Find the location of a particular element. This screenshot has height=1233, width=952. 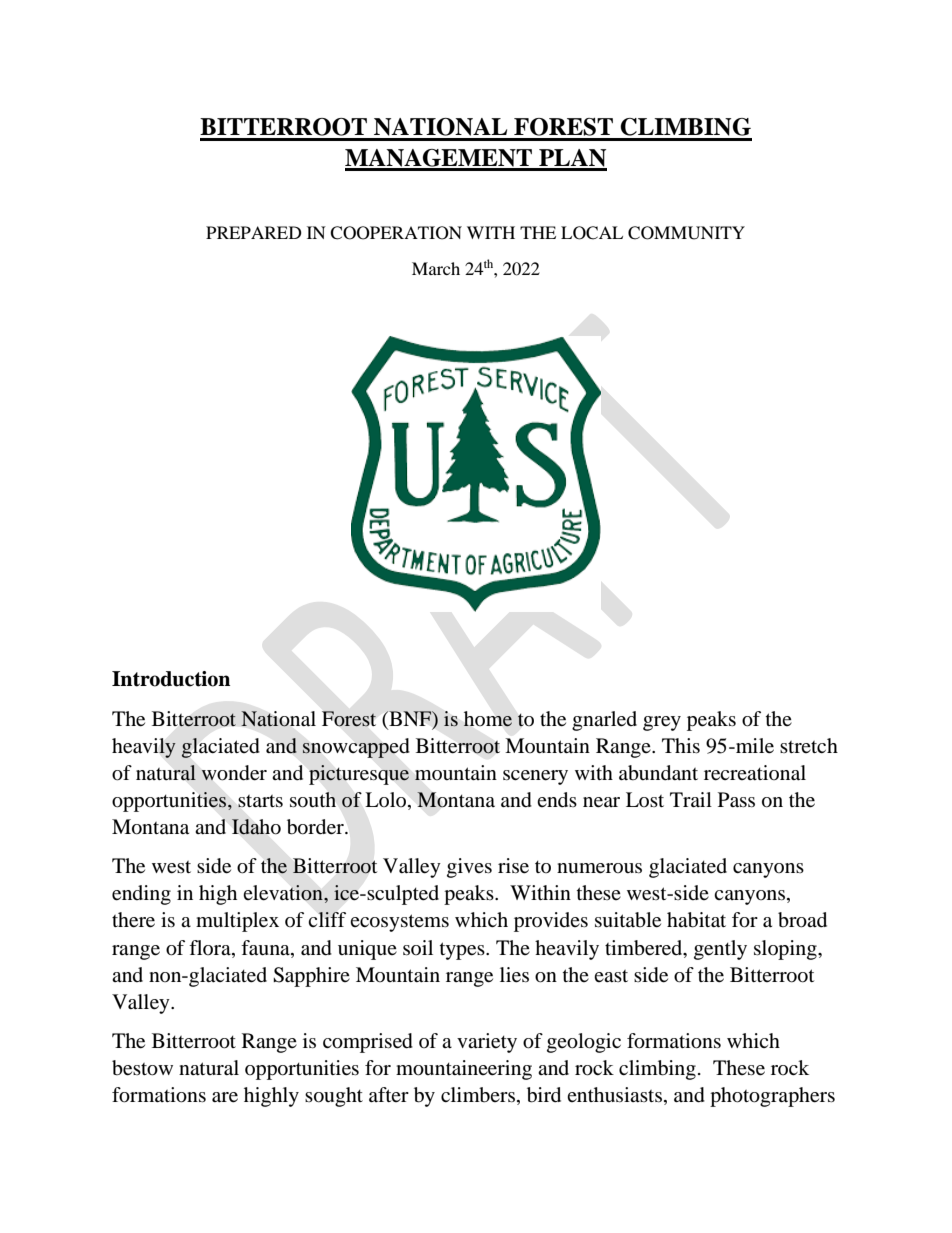

bestow is located at coordinates (142, 1068).
